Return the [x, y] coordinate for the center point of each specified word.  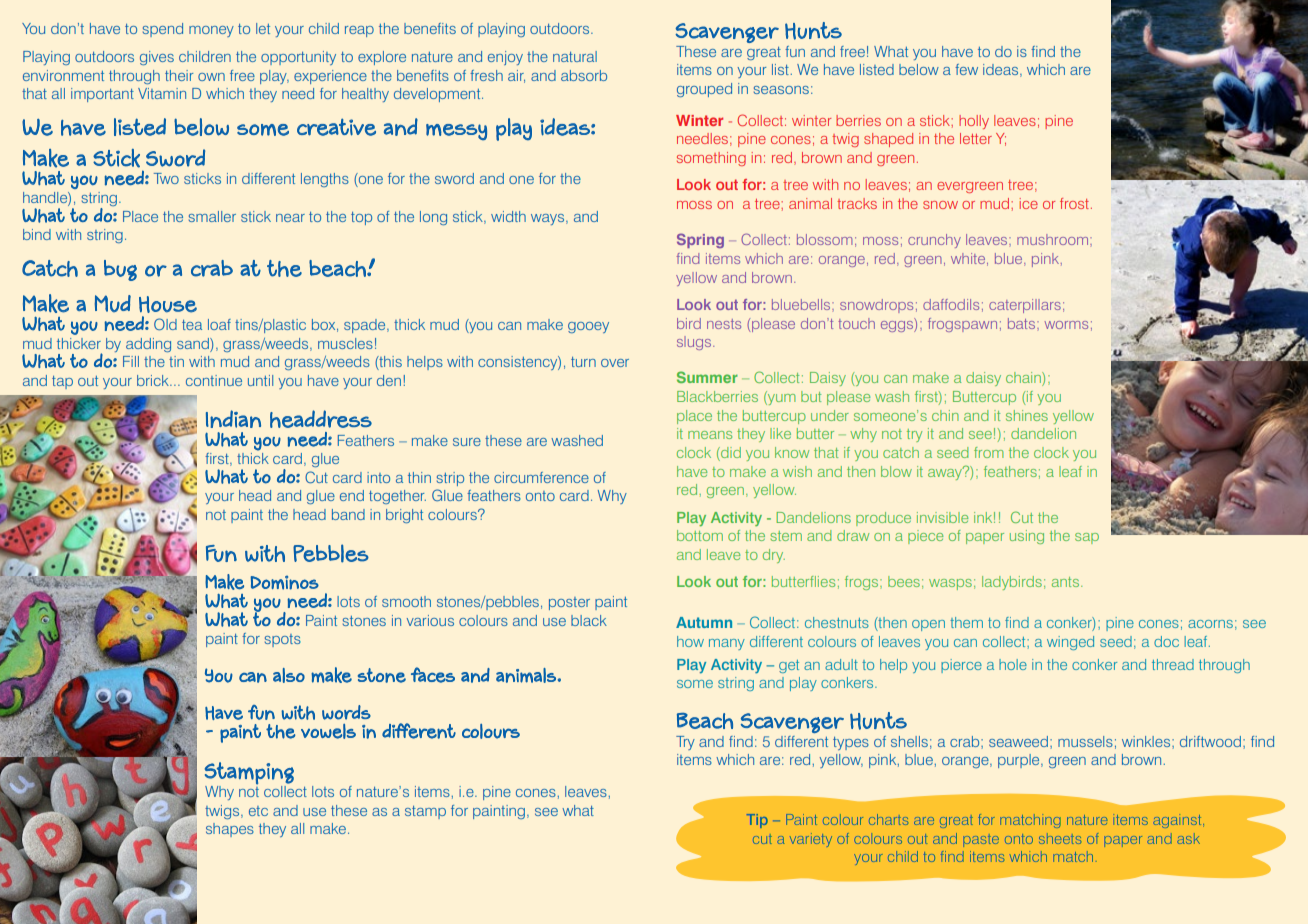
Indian [233, 419]
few [966, 69]
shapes [230, 830]
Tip [757, 821]
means [710, 435]
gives [157, 58]
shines [1027, 415]
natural [575, 56]
